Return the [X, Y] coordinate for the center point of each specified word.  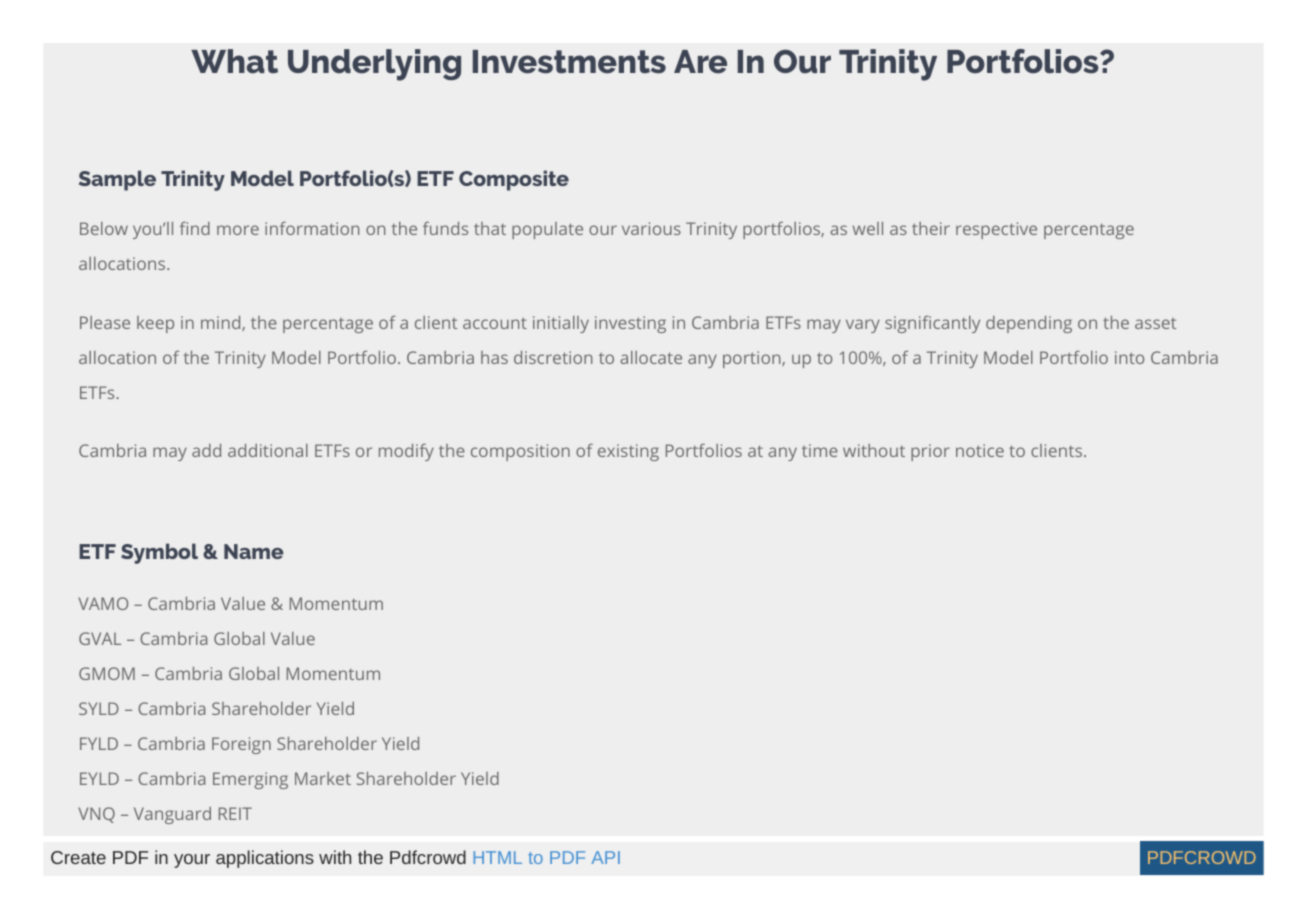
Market [323, 778]
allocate [651, 357]
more [238, 230]
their [931, 228]
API [605, 857]
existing [628, 452]
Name [254, 551]
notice [980, 450]
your [192, 861]
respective [996, 230]
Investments [569, 62]
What [234, 61]
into [1129, 357]
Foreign [241, 745]
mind [222, 323]
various [651, 228]
